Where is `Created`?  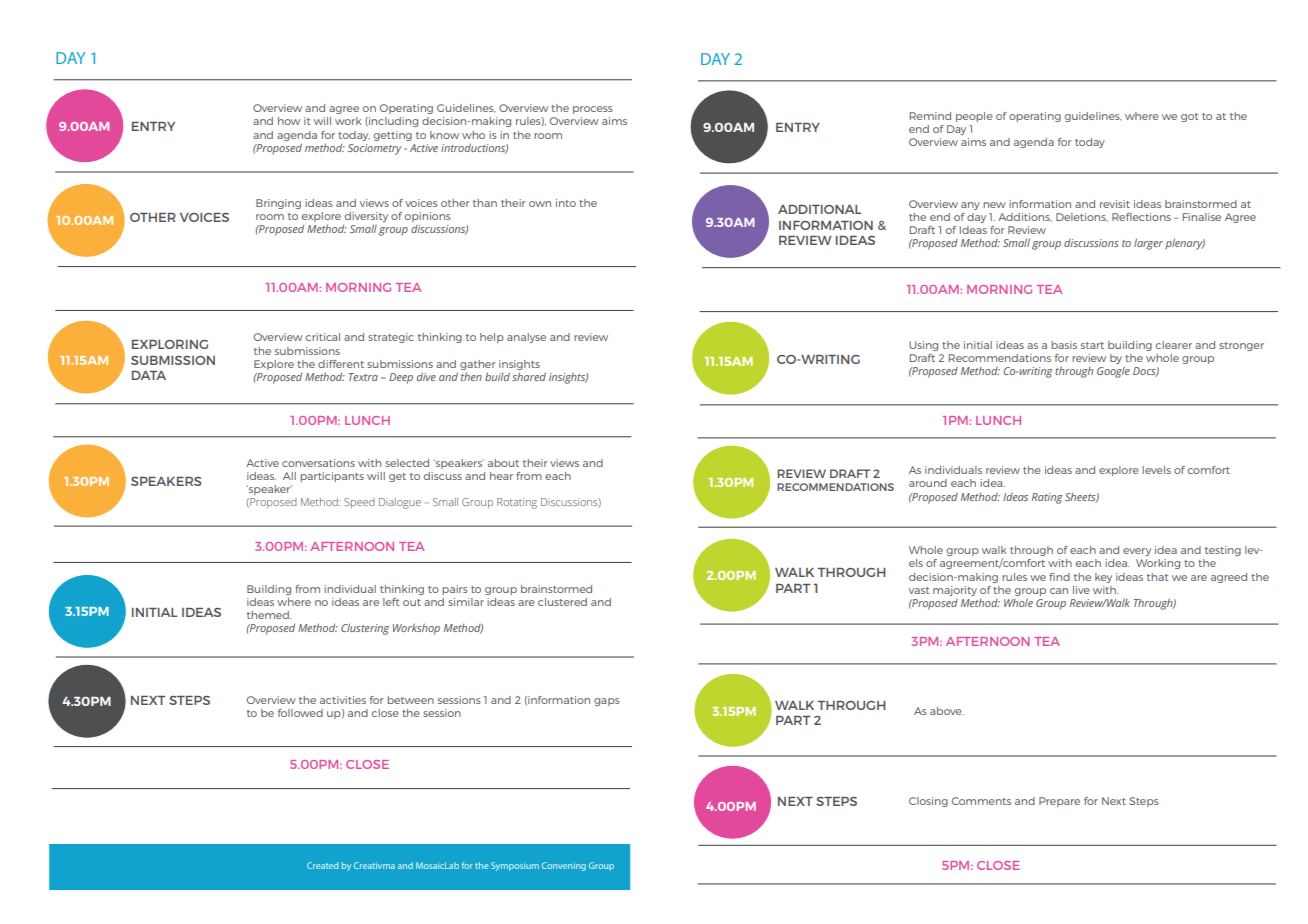
Created is located at coordinates (323, 865).
